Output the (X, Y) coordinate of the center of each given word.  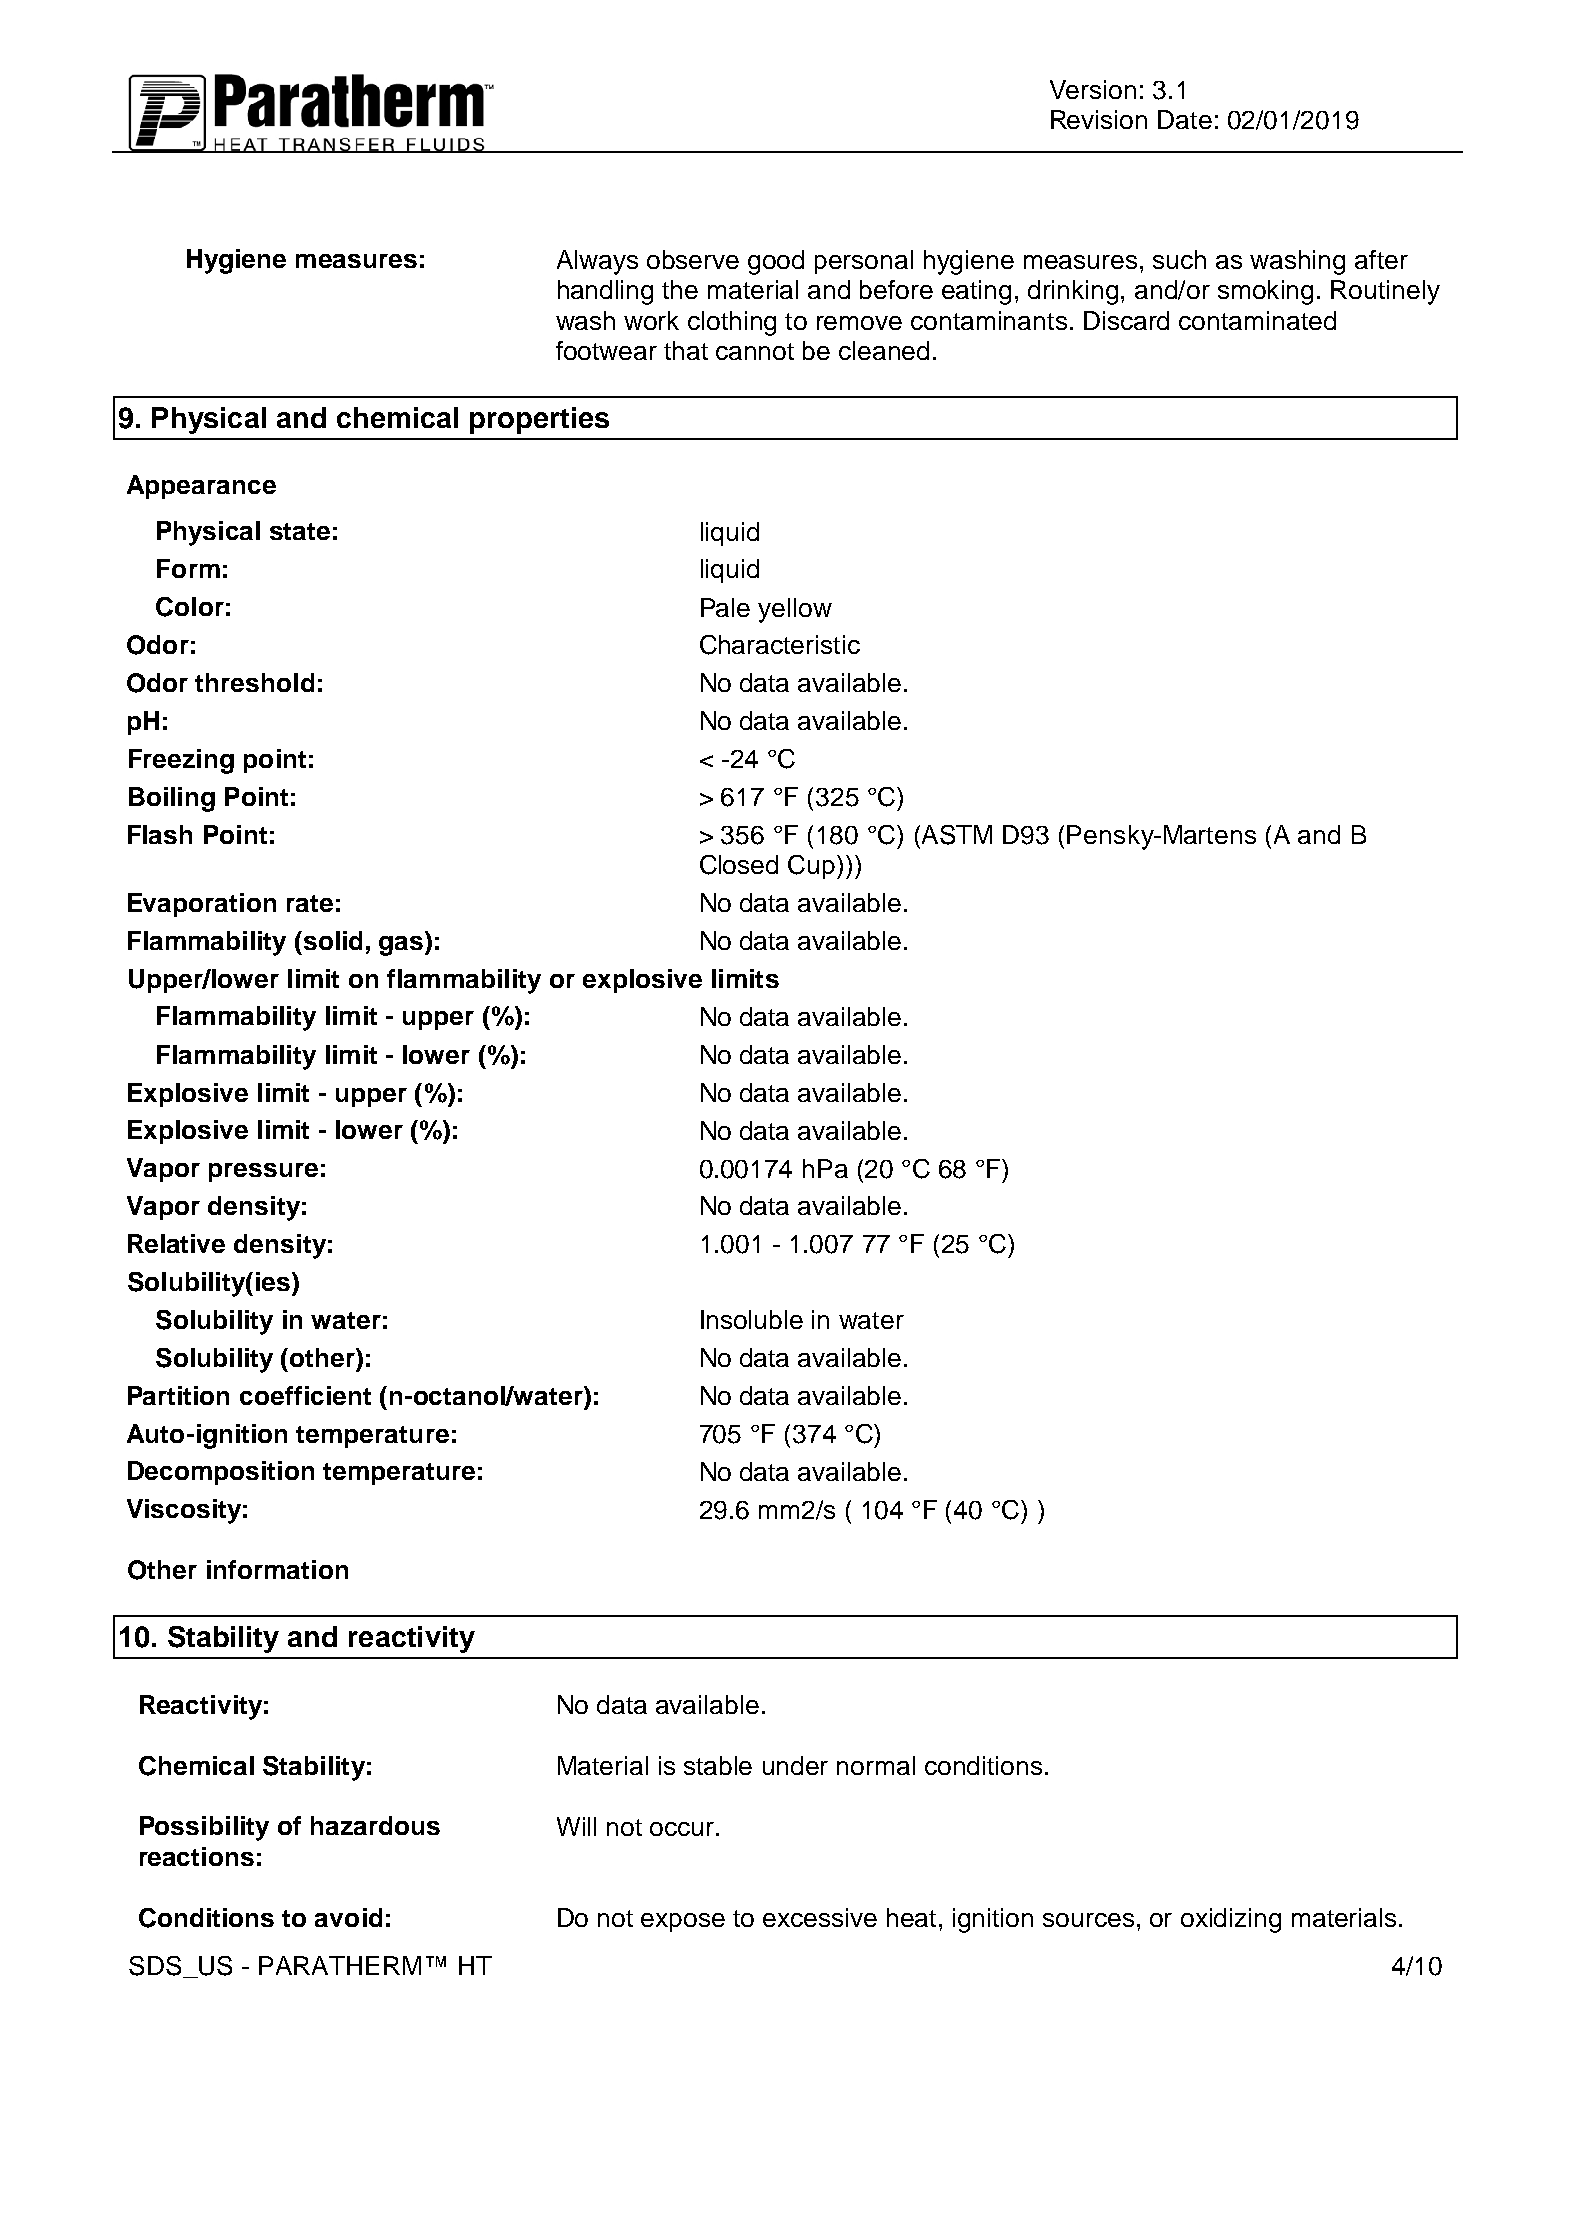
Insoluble (752, 1319)
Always (597, 262)
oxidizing (1231, 1920)
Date (1185, 119)
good (776, 262)
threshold (254, 682)
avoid (348, 1917)
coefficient (305, 1395)
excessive (820, 1917)
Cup (813, 867)
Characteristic (780, 645)
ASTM (955, 835)
